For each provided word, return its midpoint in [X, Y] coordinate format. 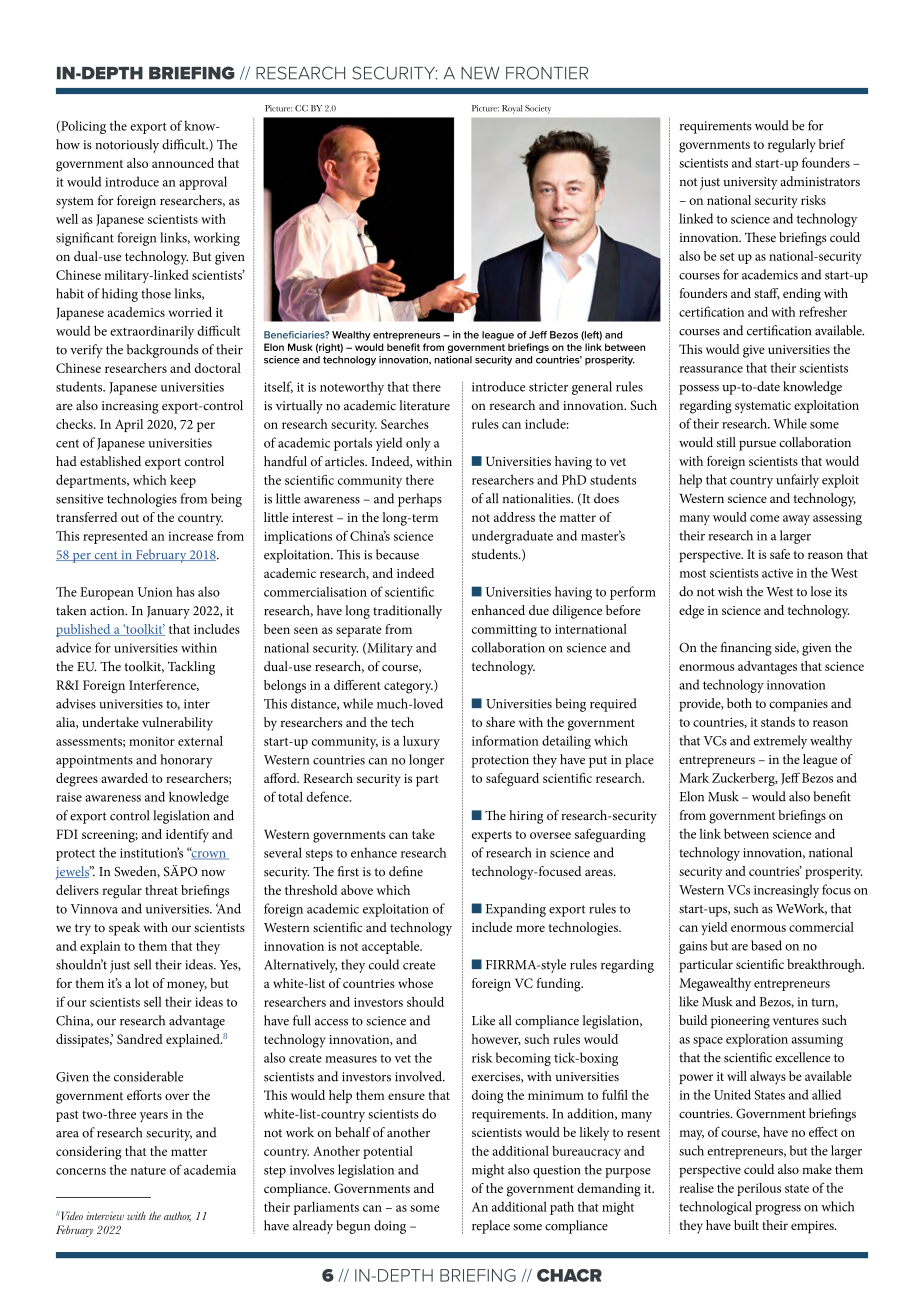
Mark [694, 778]
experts [492, 836]
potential [388, 1152]
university [750, 183]
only [418, 444]
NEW [480, 73]
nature [148, 1170]
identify [187, 835]
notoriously [127, 146]
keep [183, 481]
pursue [757, 446]
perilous [759, 1189]
